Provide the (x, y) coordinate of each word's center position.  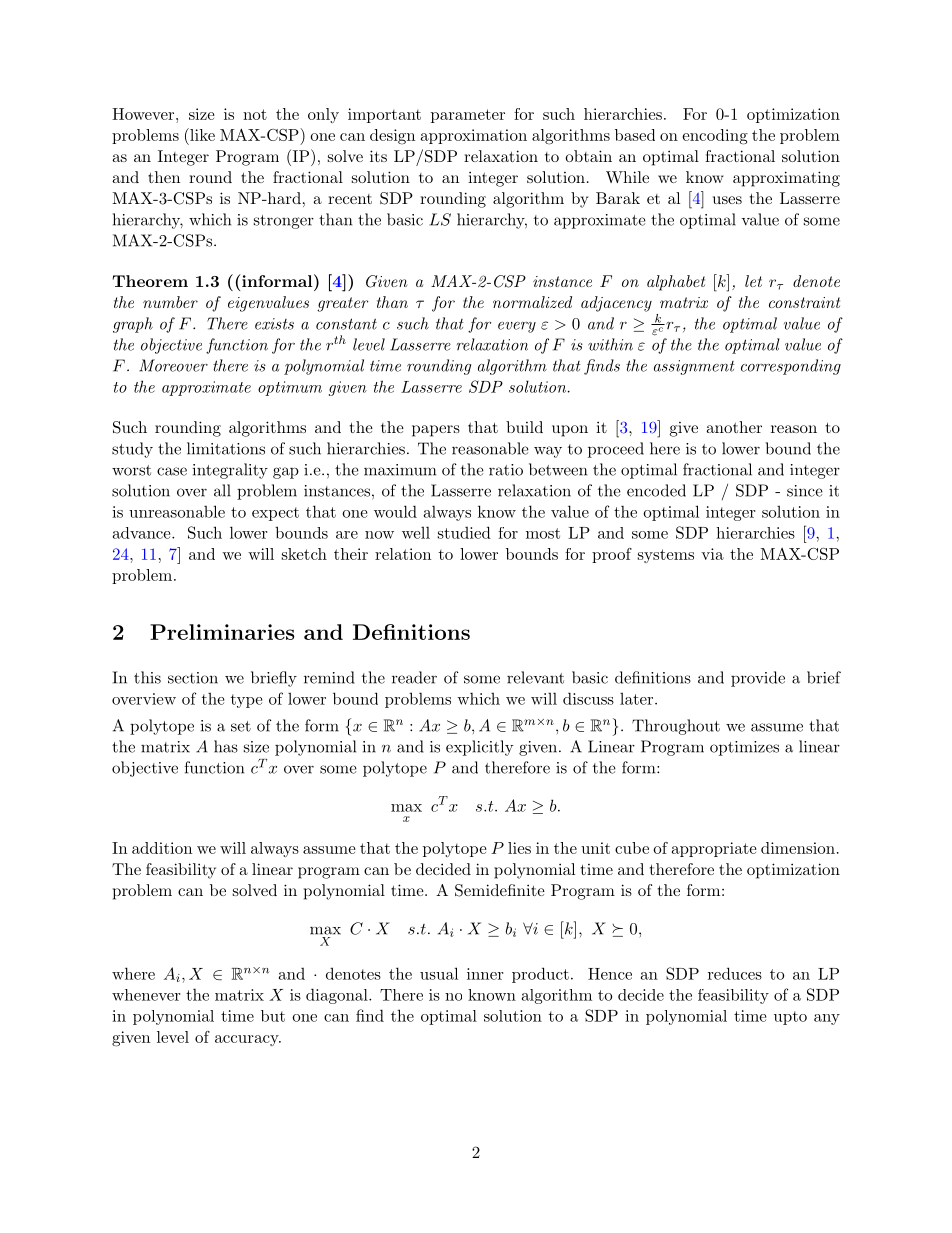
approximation (474, 136)
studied (464, 532)
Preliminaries (222, 632)
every (517, 327)
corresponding (791, 367)
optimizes (744, 748)
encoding (715, 137)
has (226, 746)
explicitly (479, 748)
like (201, 134)
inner (485, 974)
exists (274, 324)
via (712, 554)
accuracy (248, 1040)
